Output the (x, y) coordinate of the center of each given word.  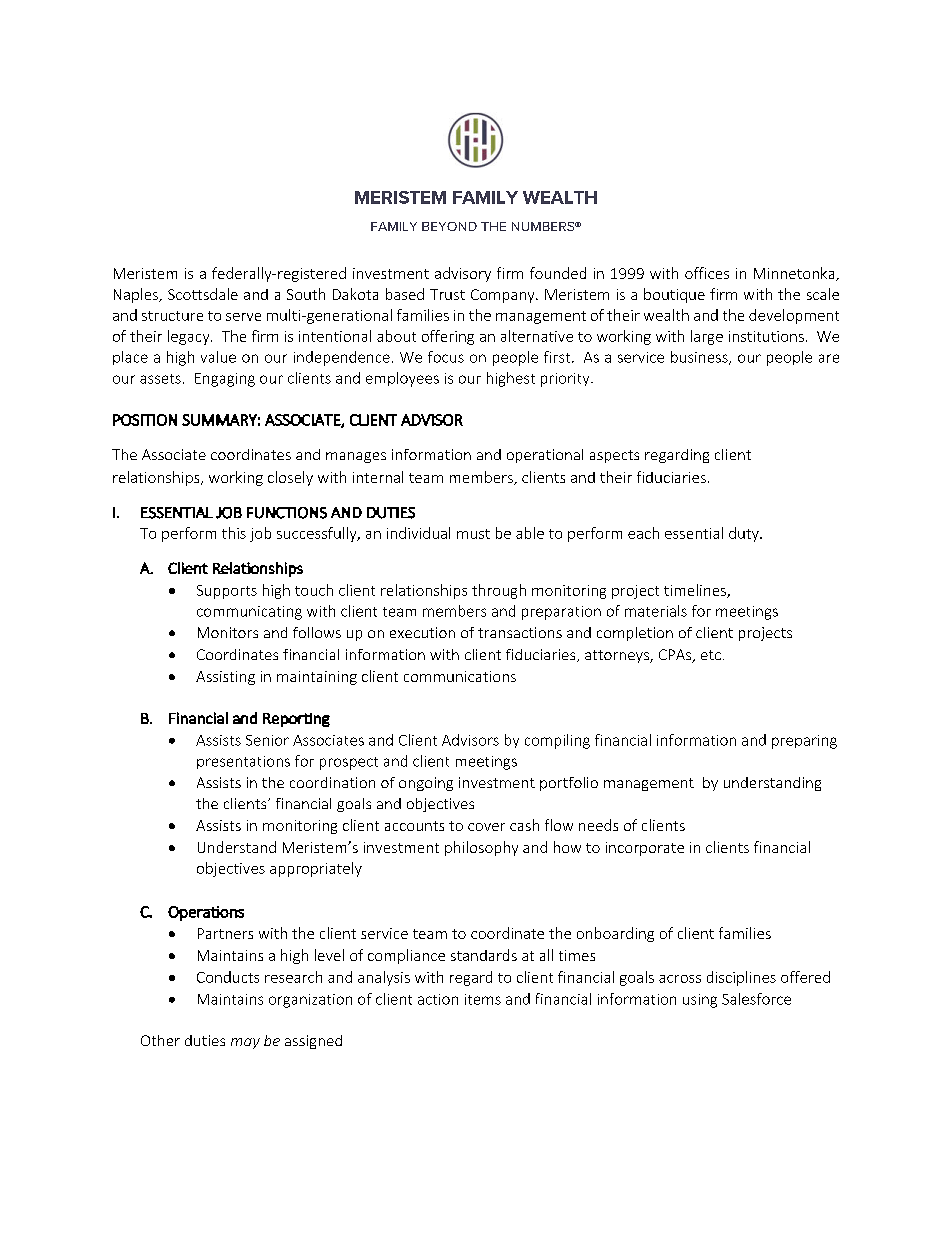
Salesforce (756, 999)
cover (486, 827)
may (245, 1043)
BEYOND (449, 226)
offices (707, 273)
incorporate (645, 849)
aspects (614, 456)
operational (545, 456)
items (483, 999)
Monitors (228, 632)
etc (711, 655)
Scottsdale (203, 294)
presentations (243, 762)
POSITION (145, 420)
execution (422, 632)
